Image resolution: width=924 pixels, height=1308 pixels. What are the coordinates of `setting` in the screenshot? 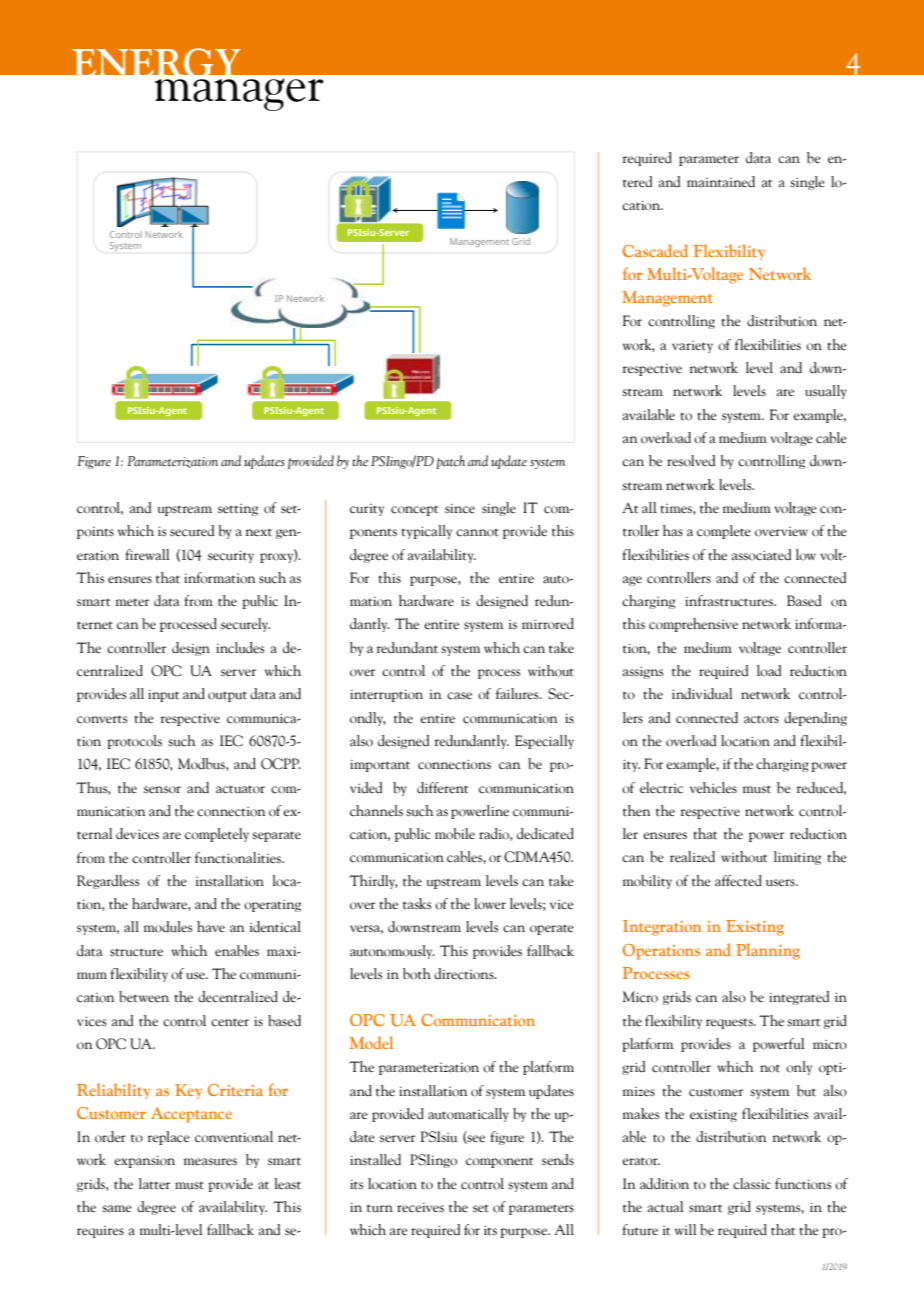 It's located at (238, 510).
